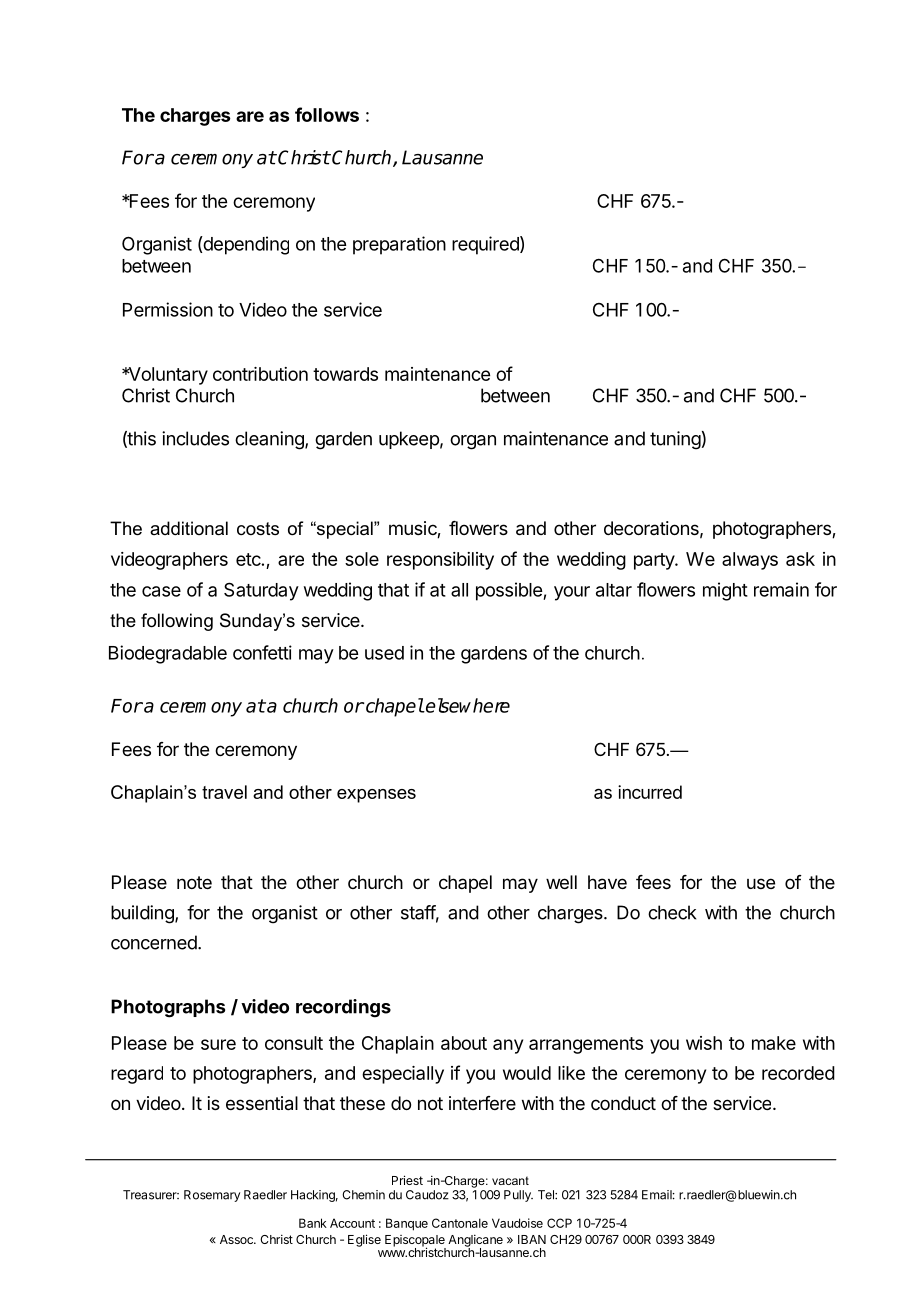 Image resolution: width=924 pixels, height=1308 pixels. What do you see at coordinates (327, 114) in the screenshot?
I see `follows` at bounding box center [327, 114].
